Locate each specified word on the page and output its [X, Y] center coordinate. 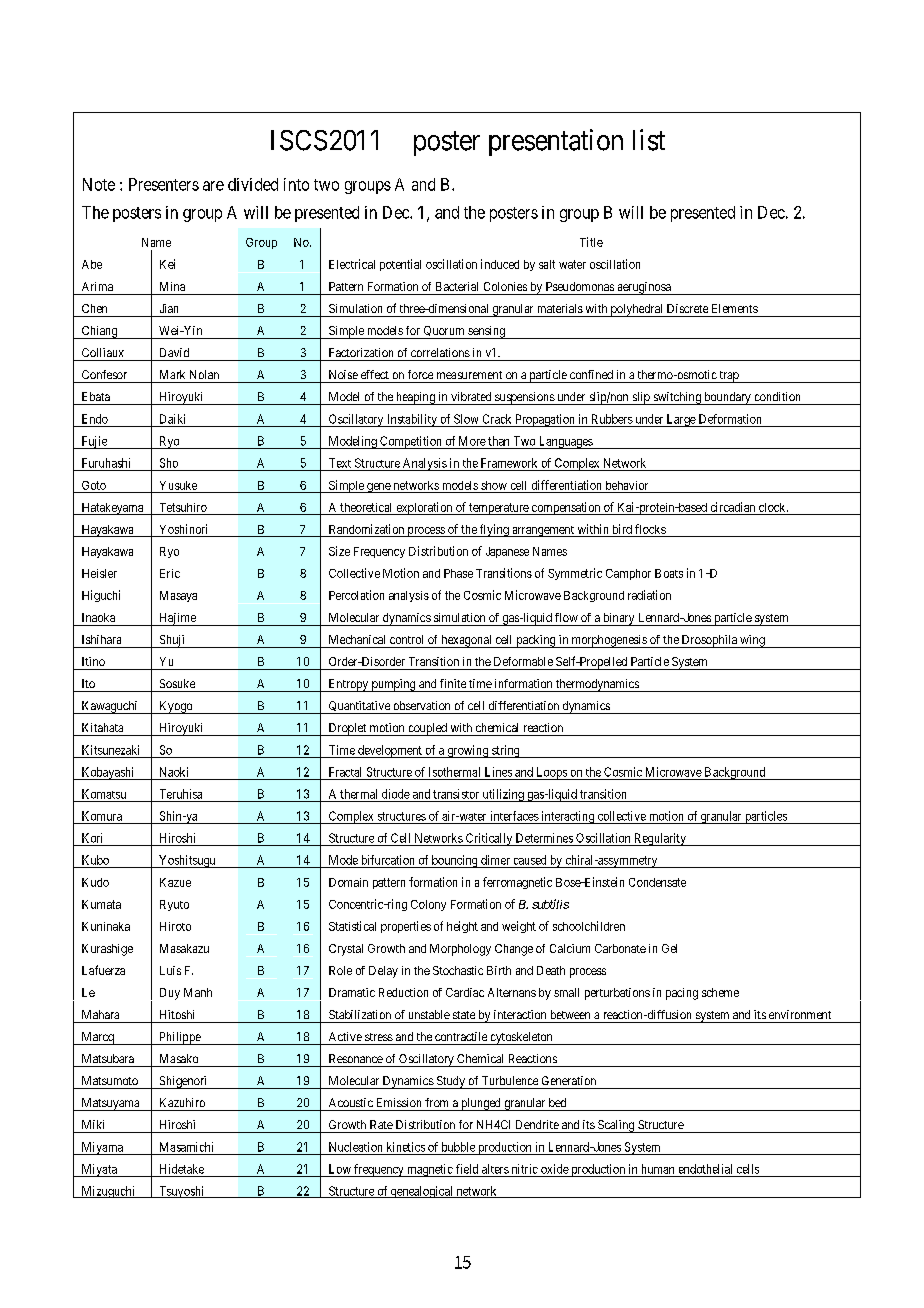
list [649, 140]
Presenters [164, 184]
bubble [458, 1147]
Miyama [102, 1148]
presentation [556, 142]
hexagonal [466, 641]
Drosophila [709, 641]
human [658, 1169]
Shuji [172, 641]
